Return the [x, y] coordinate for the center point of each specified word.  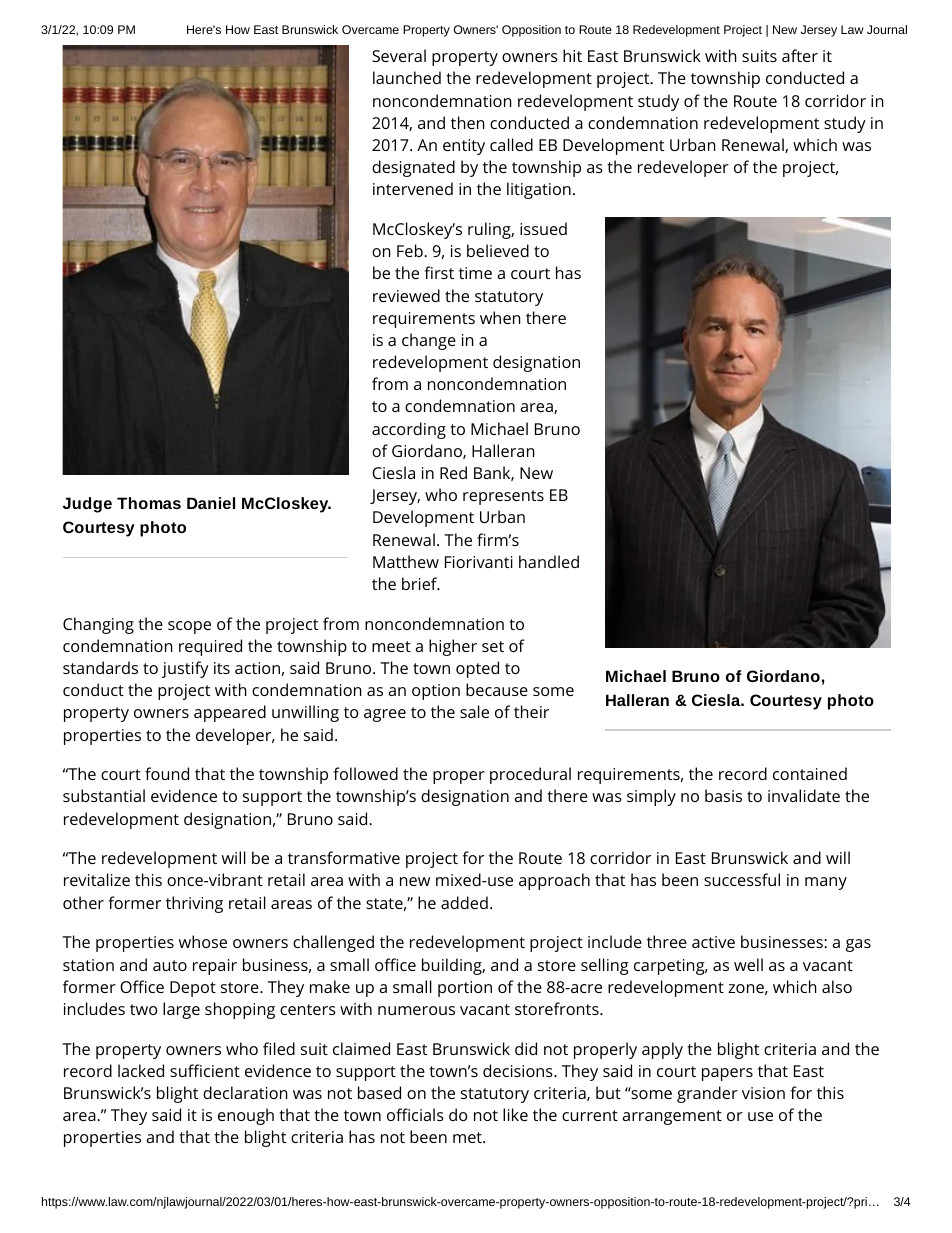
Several [399, 55]
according [409, 430]
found [167, 773]
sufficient [205, 1070]
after [800, 55]
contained [810, 773]
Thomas [149, 503]
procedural [530, 775]
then [468, 122]
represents [503, 497]
